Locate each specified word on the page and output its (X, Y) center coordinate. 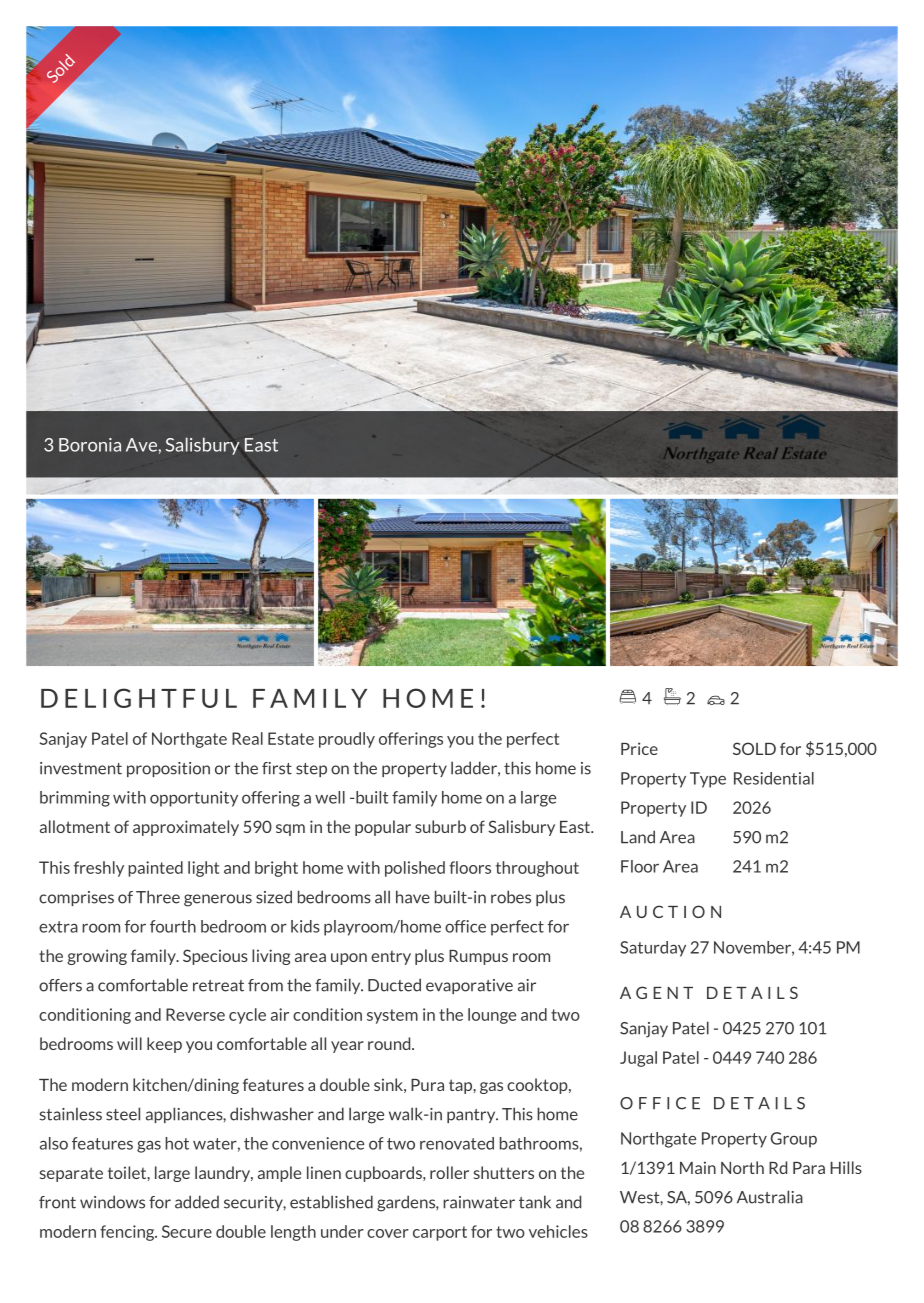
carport (440, 1233)
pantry (472, 1116)
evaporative (469, 986)
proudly (347, 740)
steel (123, 1114)
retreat (218, 986)
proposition (168, 769)
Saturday (653, 949)
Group (794, 1140)
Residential (774, 778)
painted (155, 869)
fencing (128, 1233)
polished (415, 869)
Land (638, 837)
